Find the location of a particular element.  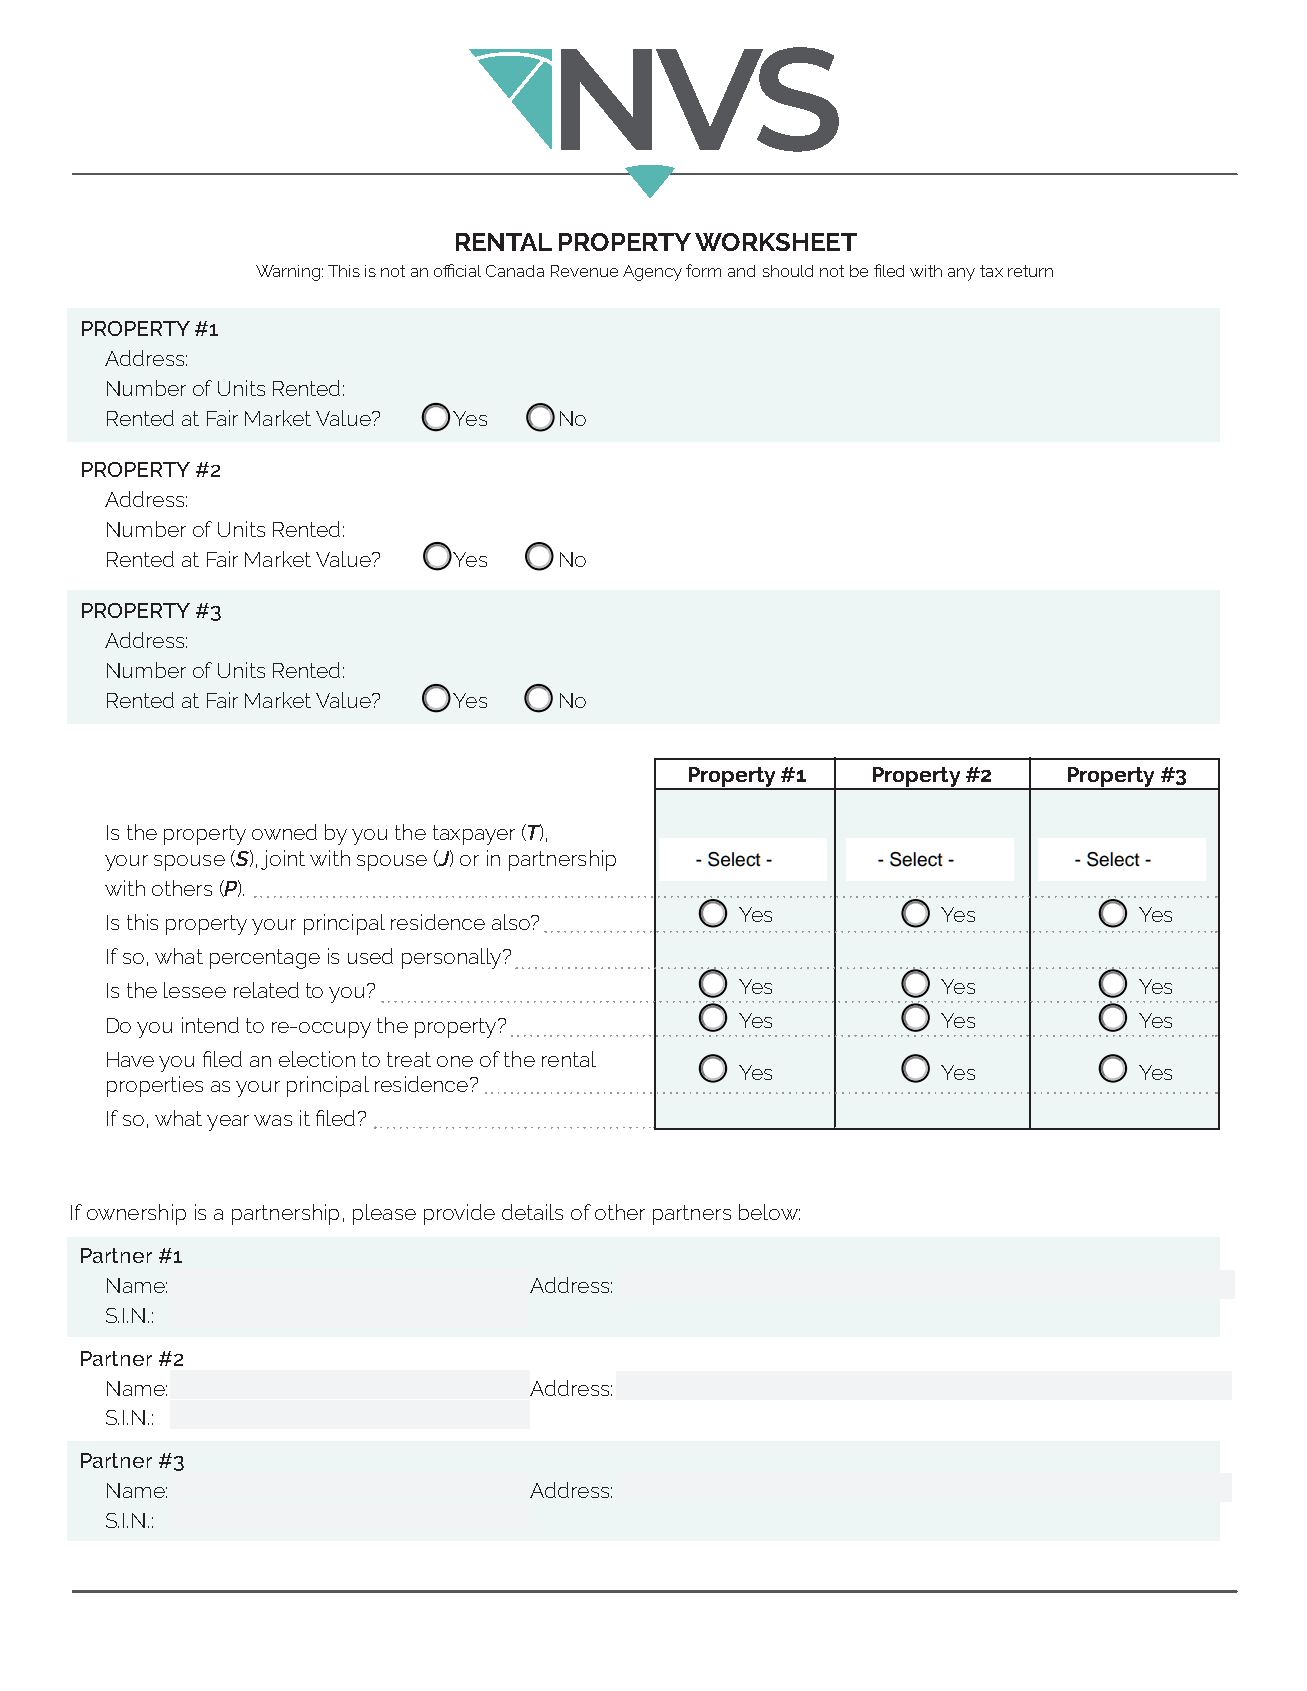

owned is located at coordinates (284, 832).
